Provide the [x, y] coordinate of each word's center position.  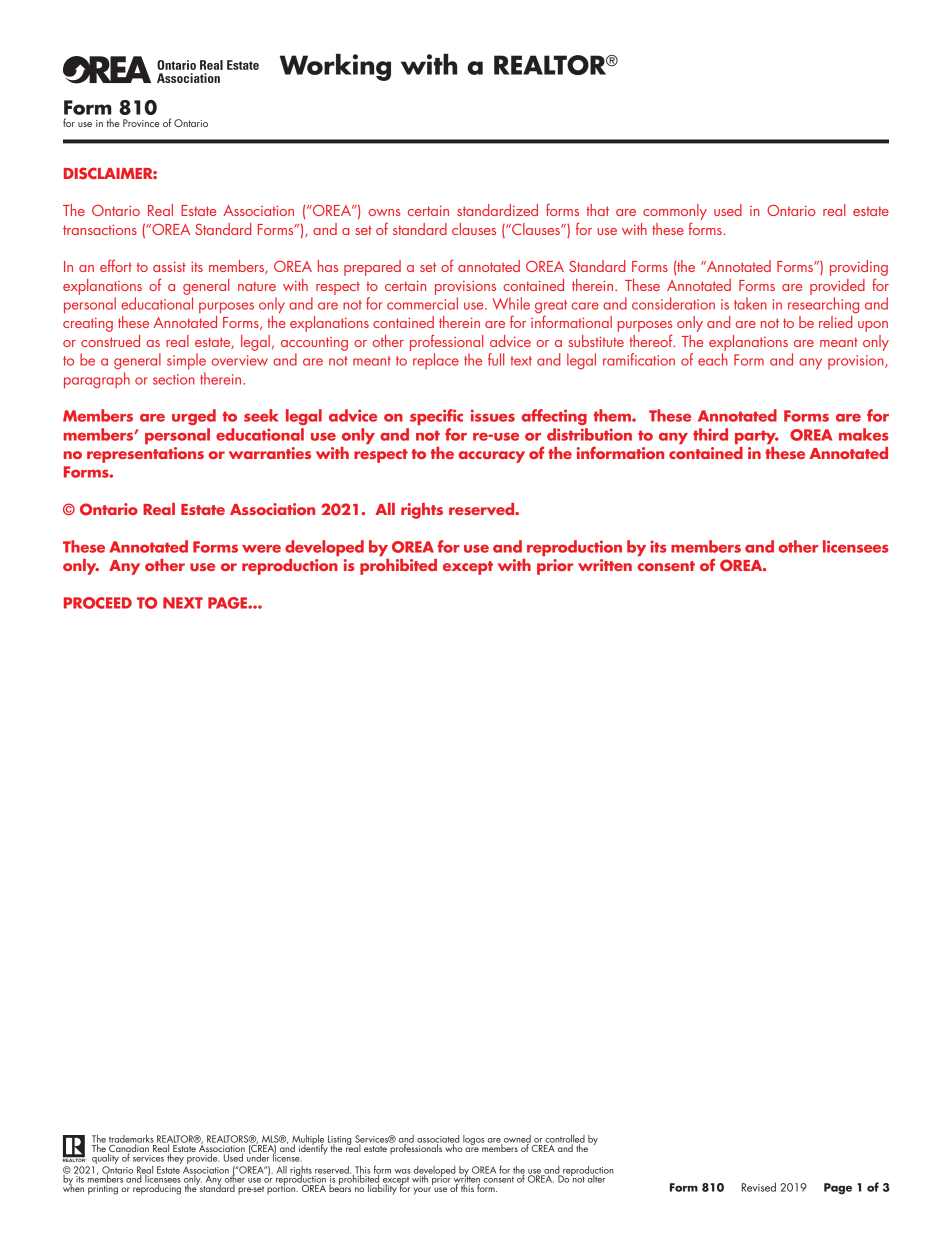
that [597, 210]
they [175, 1157]
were [261, 548]
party [757, 437]
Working [335, 67]
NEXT [183, 603]
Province [141, 123]
